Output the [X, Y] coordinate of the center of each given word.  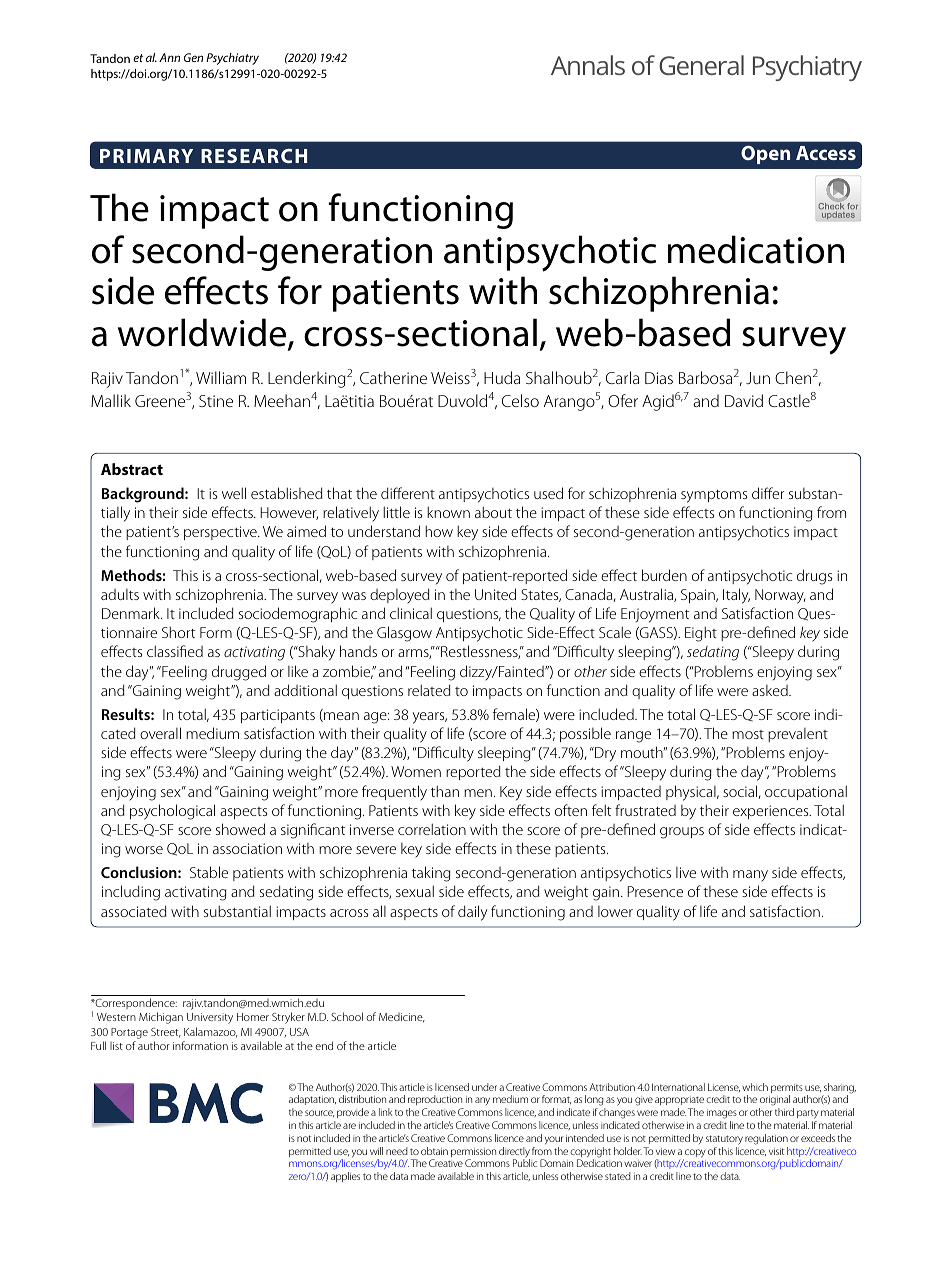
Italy [736, 596]
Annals [588, 65]
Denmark [132, 613]
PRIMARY [146, 156]
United [495, 594]
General [701, 65]
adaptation [312, 1102]
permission [473, 1154]
